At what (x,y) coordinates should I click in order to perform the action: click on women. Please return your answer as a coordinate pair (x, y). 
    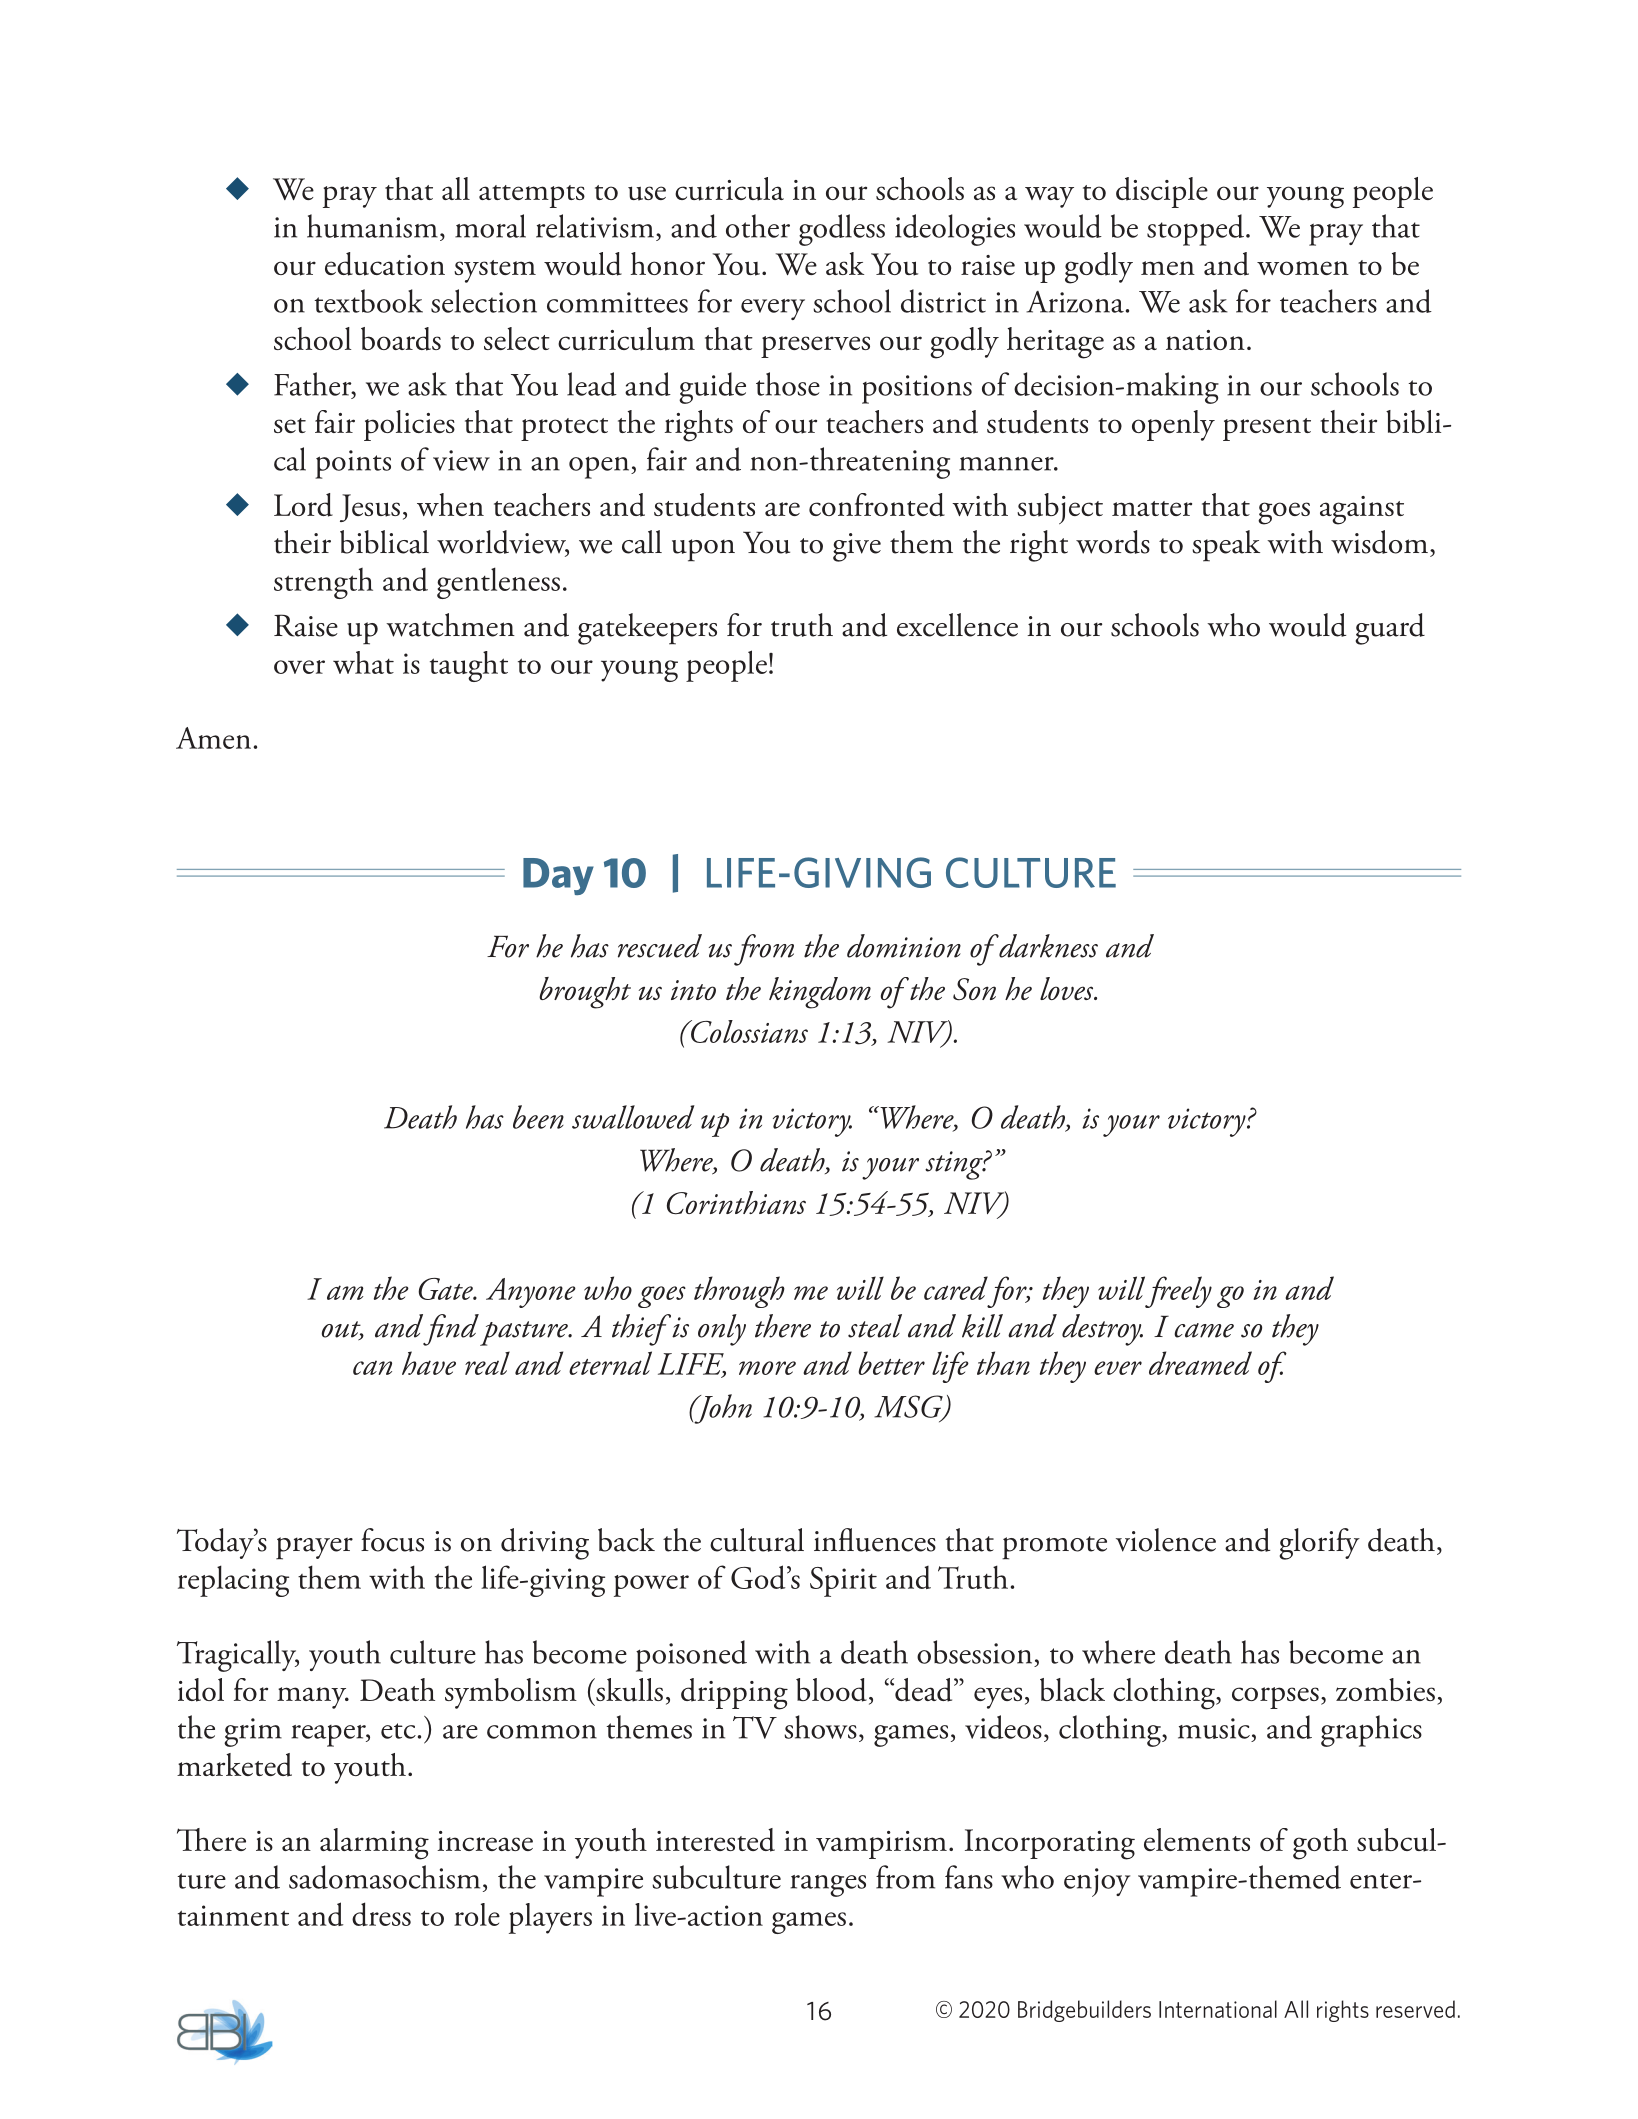
    Looking at the image, I should click on (1303, 268).
